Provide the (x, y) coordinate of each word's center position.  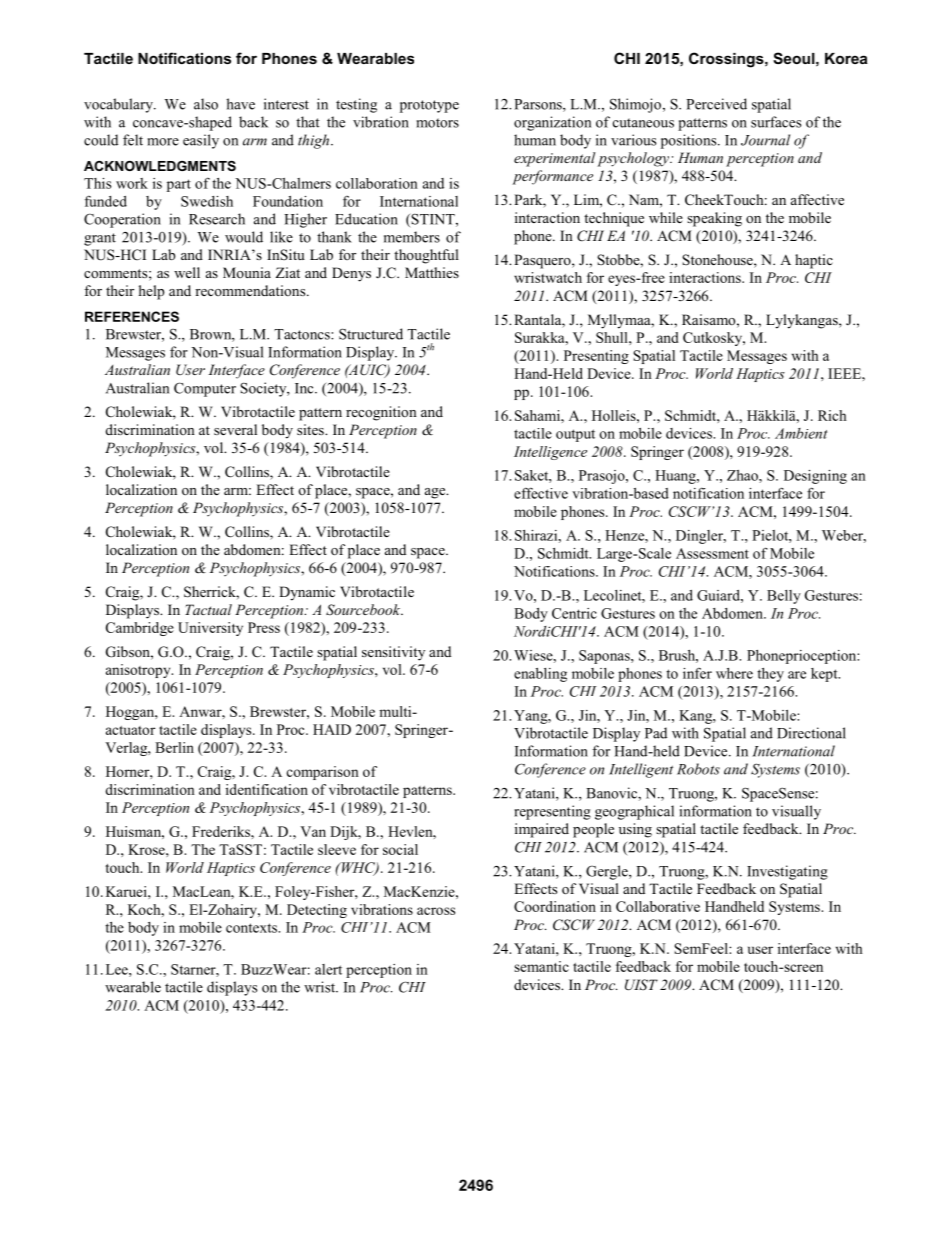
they (770, 675)
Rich (832, 415)
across (436, 911)
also (206, 104)
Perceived (716, 104)
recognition (381, 413)
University (210, 629)
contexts (253, 928)
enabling (540, 675)
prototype (429, 106)
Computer (205, 389)
